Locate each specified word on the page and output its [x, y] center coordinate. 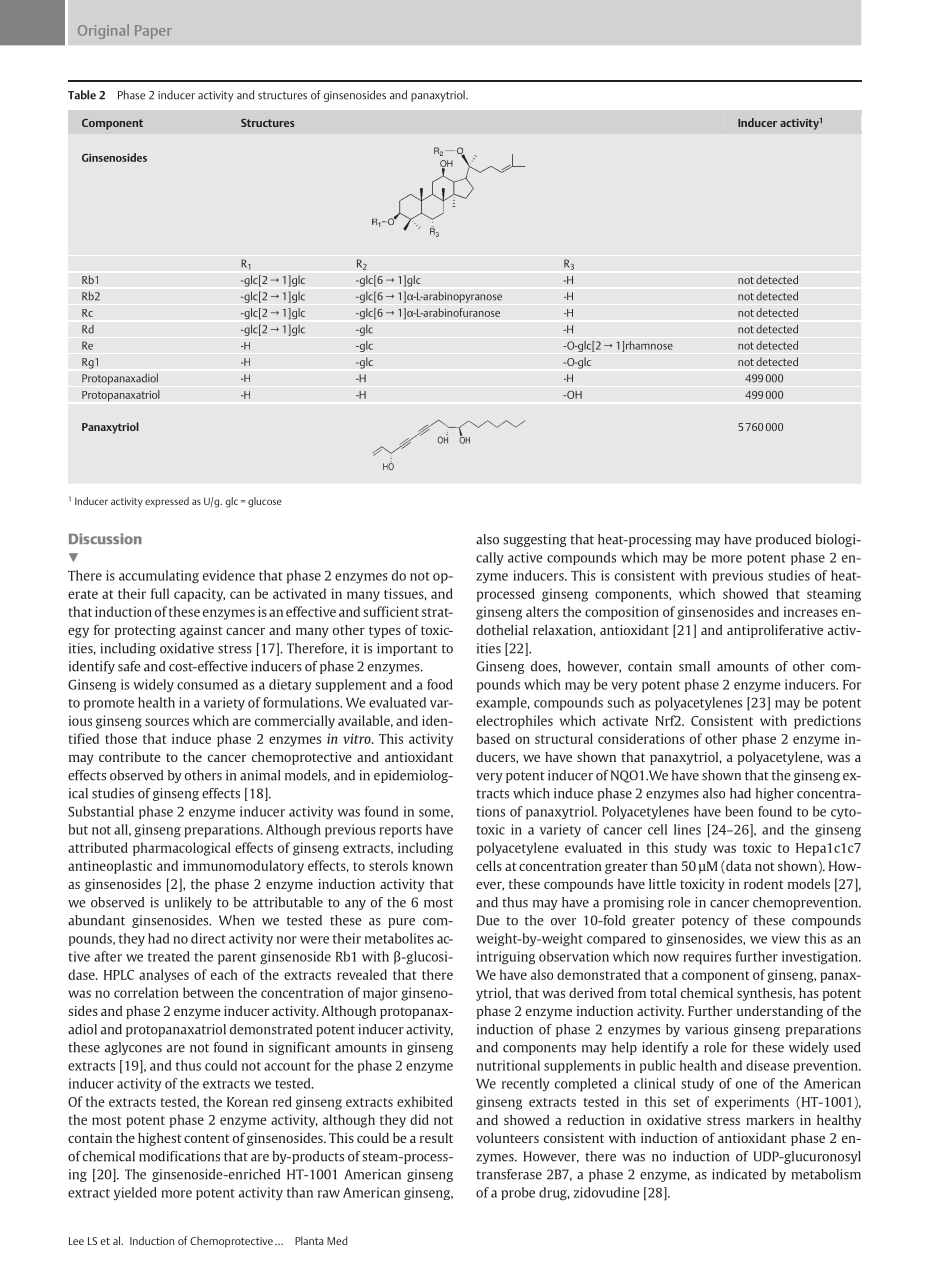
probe [518, 1193]
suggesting [535, 540]
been [739, 811]
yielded [135, 1193]
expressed [167, 502]
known [432, 865]
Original [103, 31]
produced [783, 540]
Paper [153, 32]
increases [811, 612]
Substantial [101, 811]
